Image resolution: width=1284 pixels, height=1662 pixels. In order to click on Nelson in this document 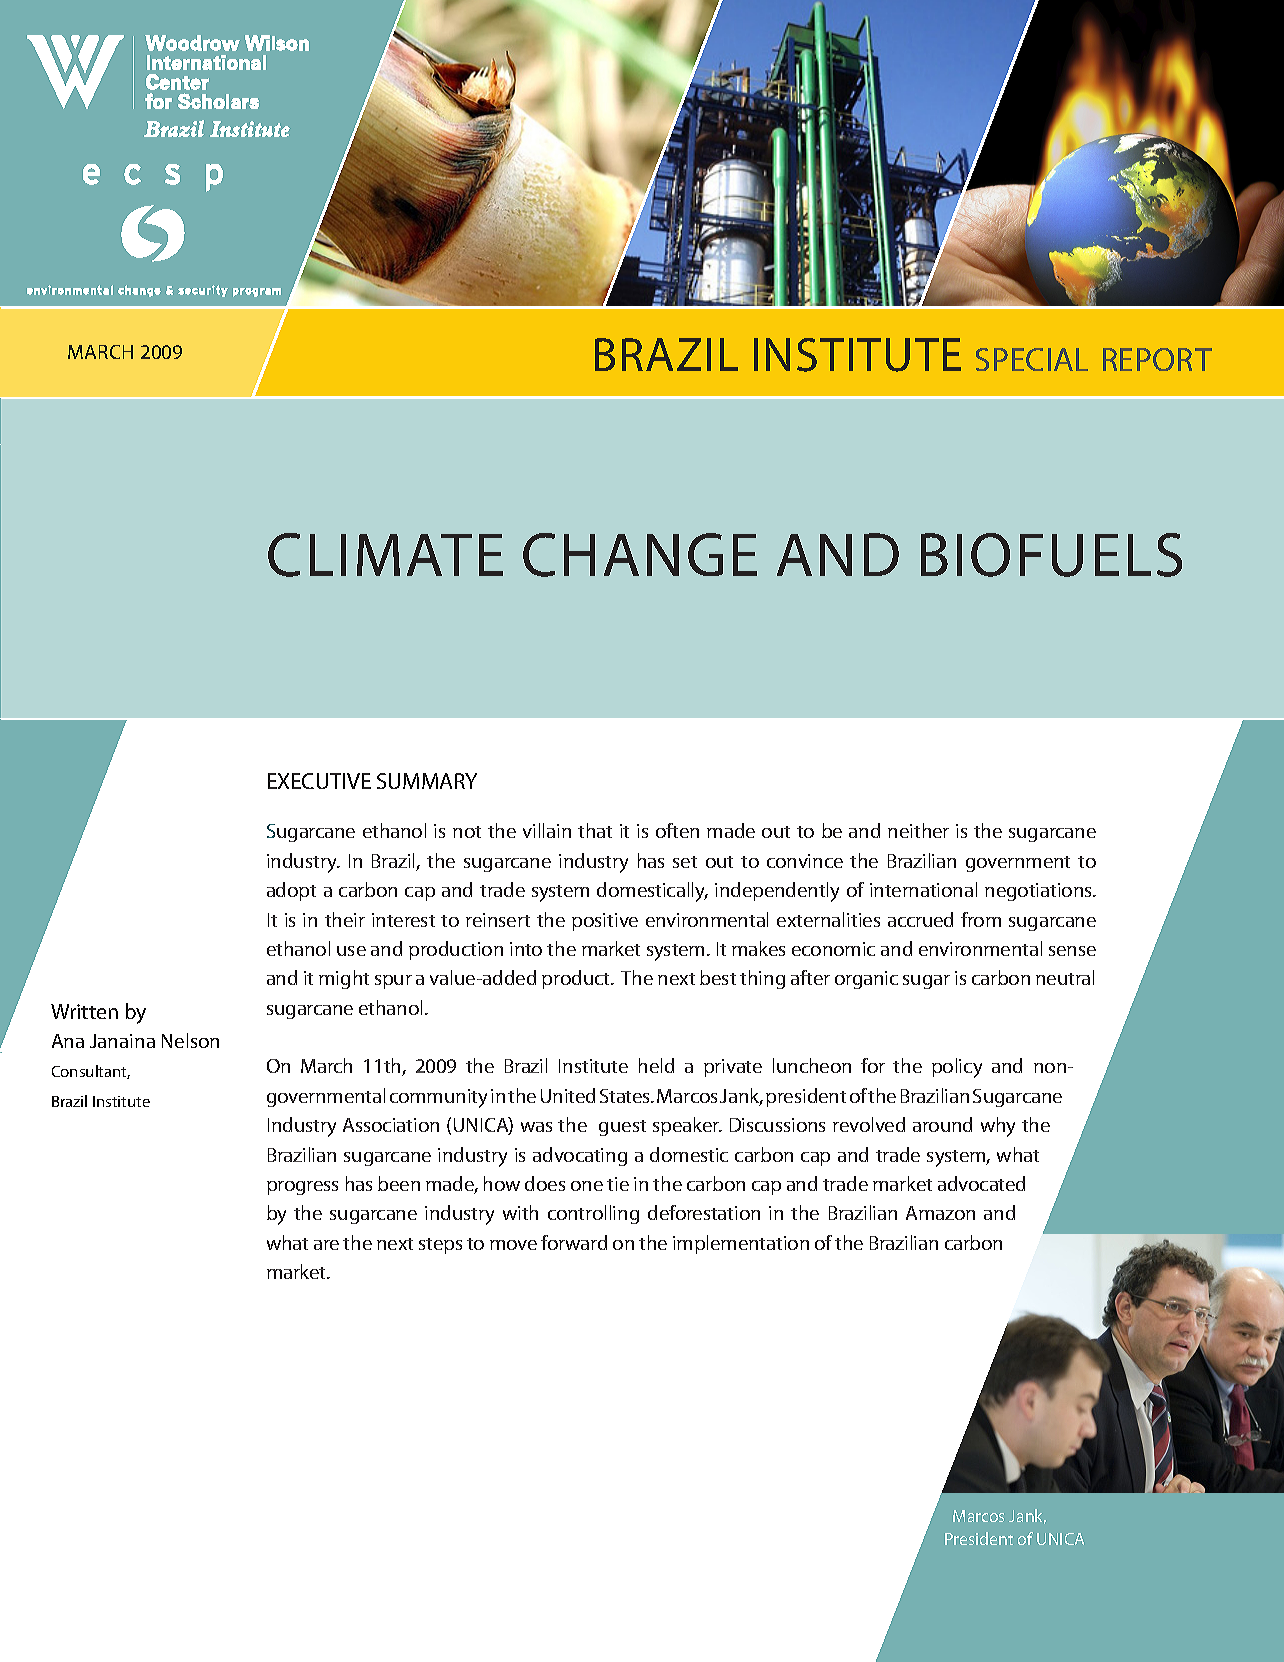, I will do `click(190, 1040)`.
